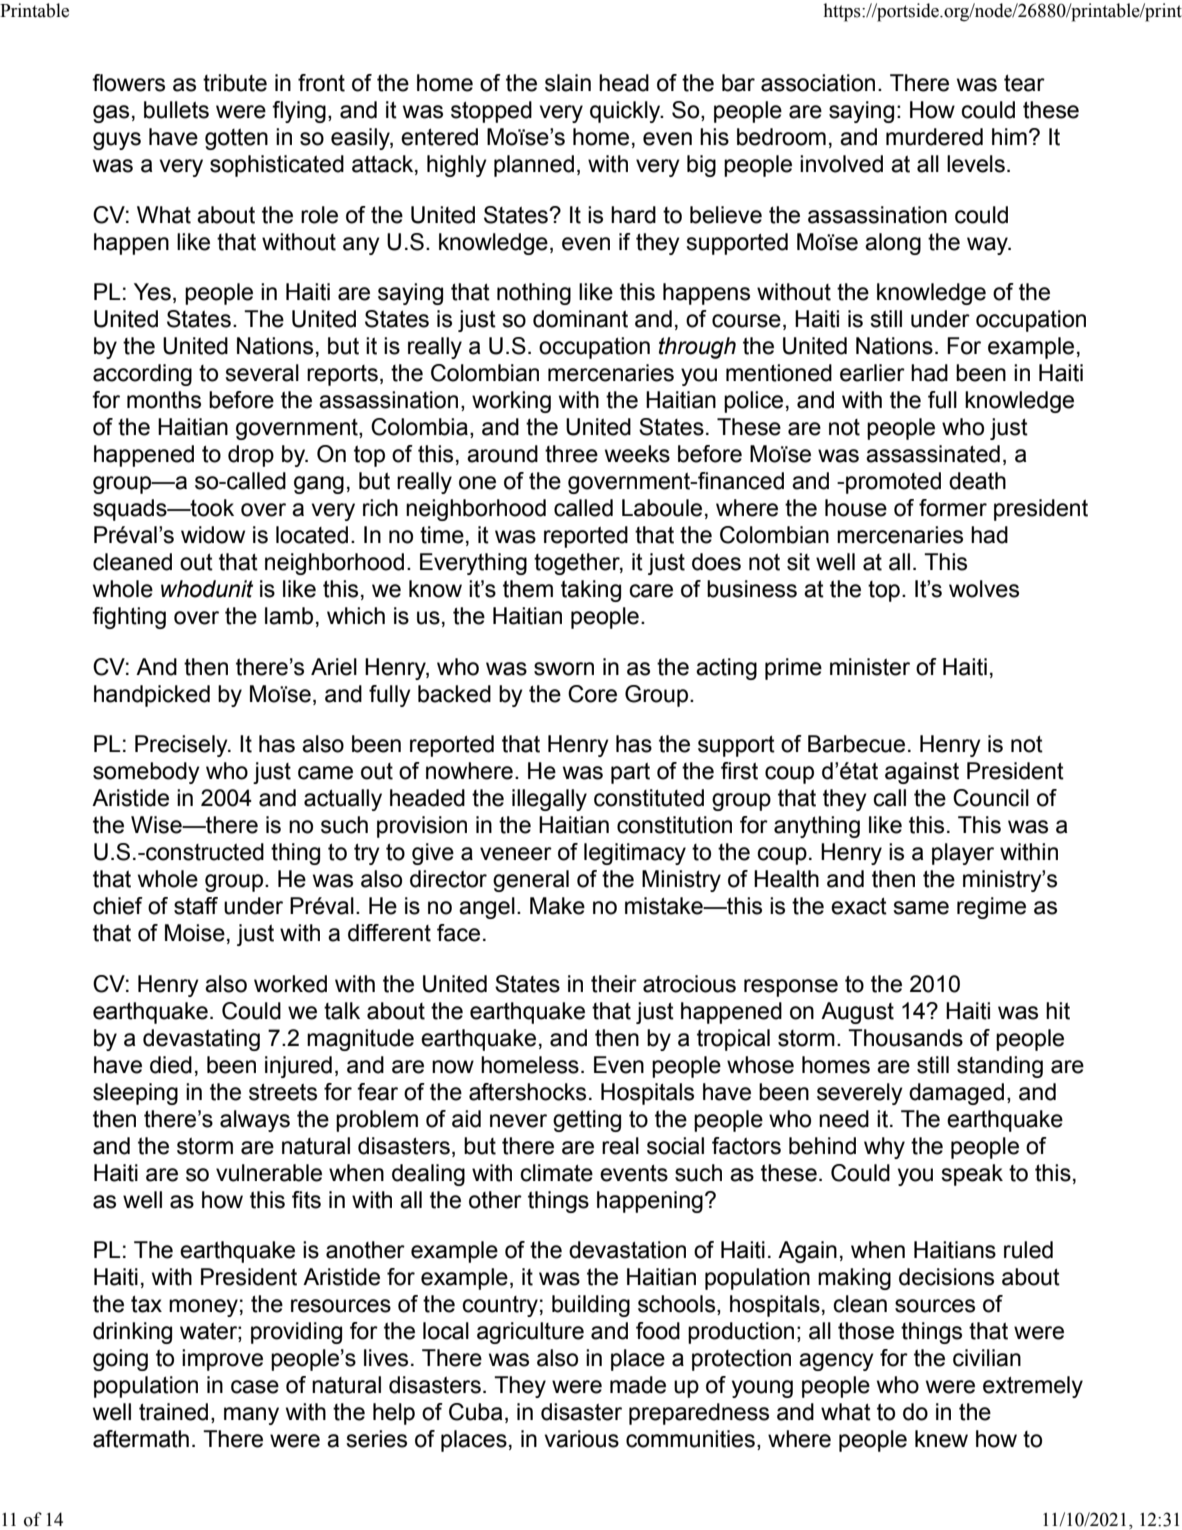 The image size is (1182, 1530). What do you see at coordinates (984, 589) in the screenshot?
I see `wolves` at bounding box center [984, 589].
